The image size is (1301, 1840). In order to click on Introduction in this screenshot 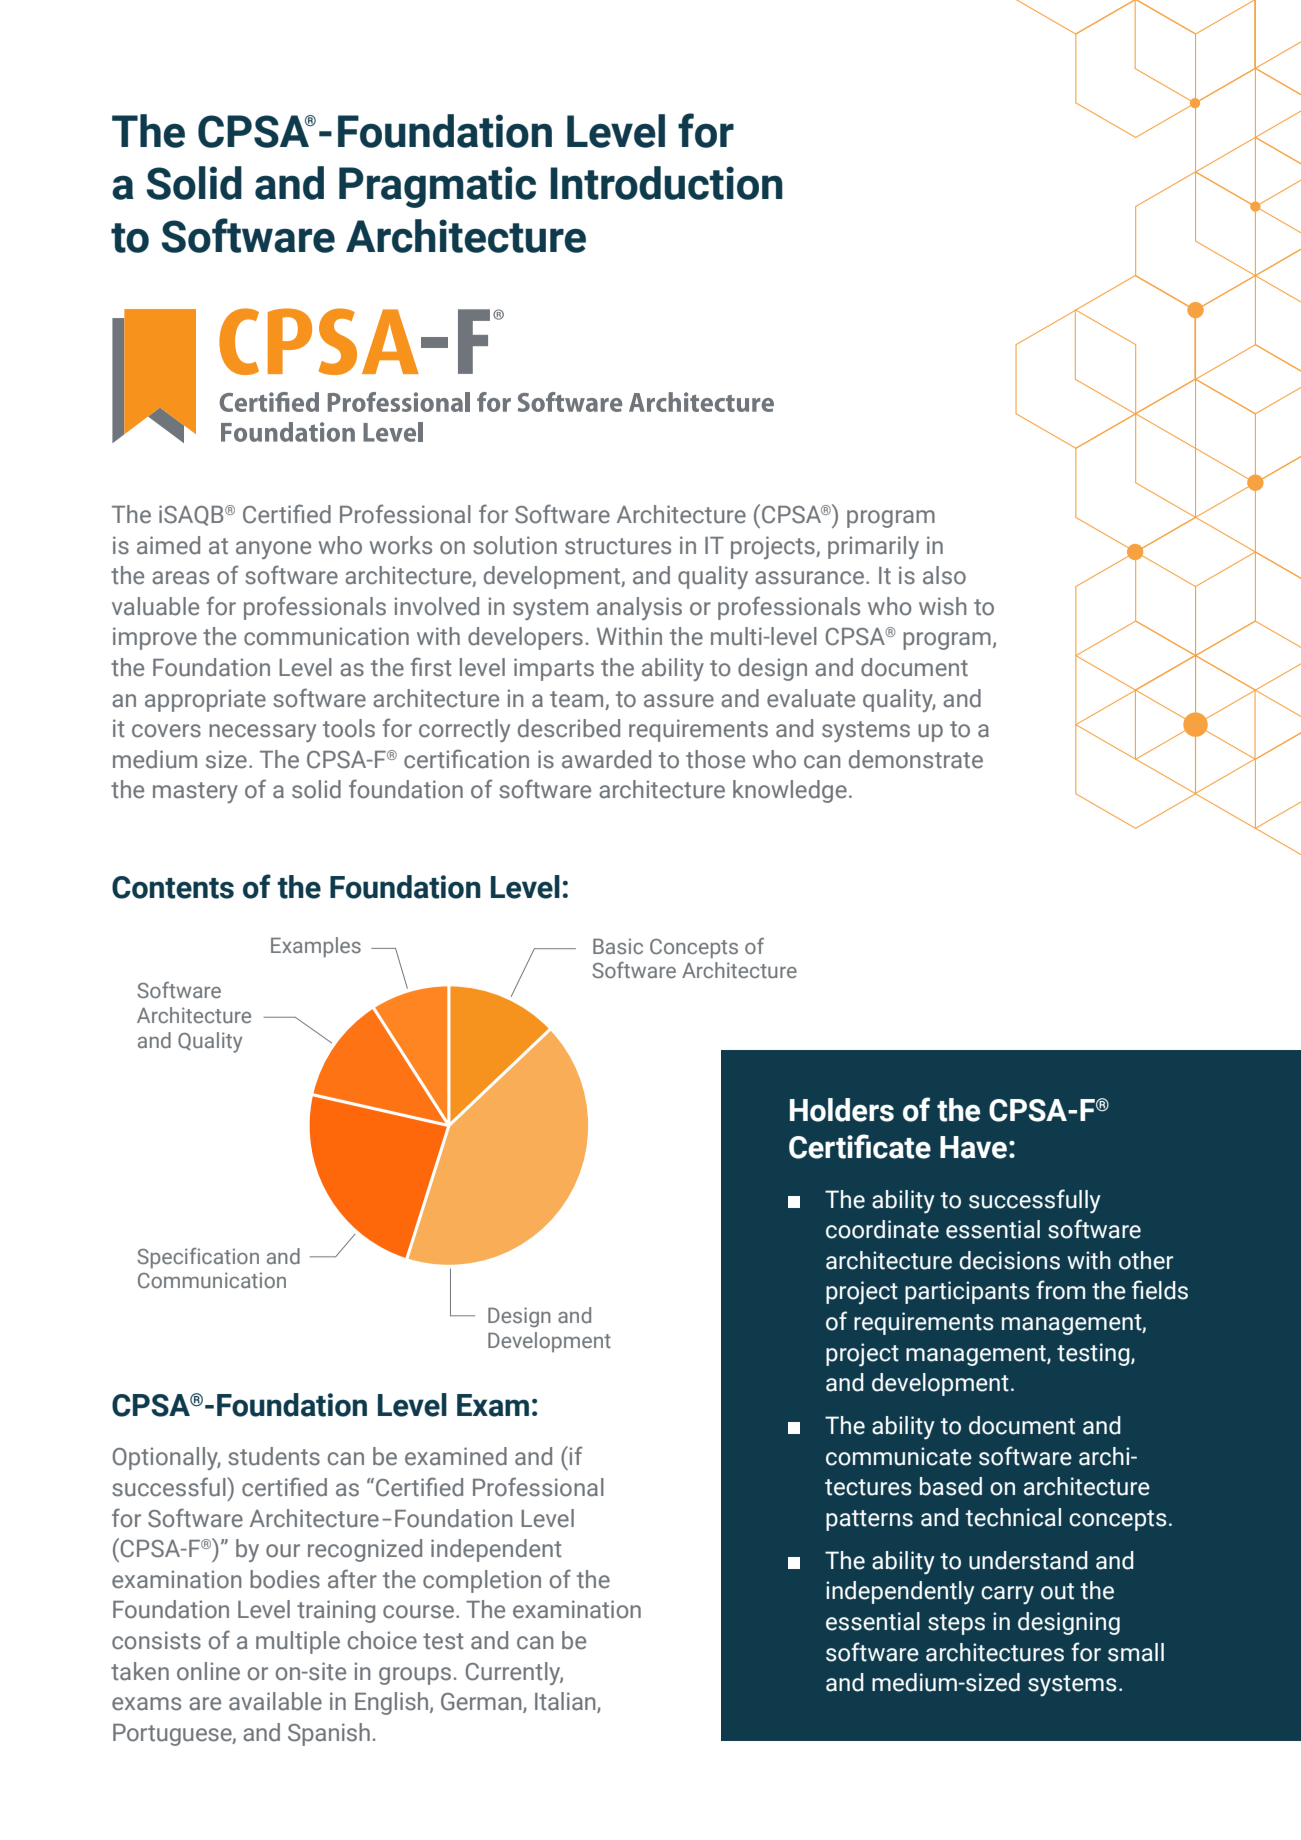, I will do `click(666, 183)`.
